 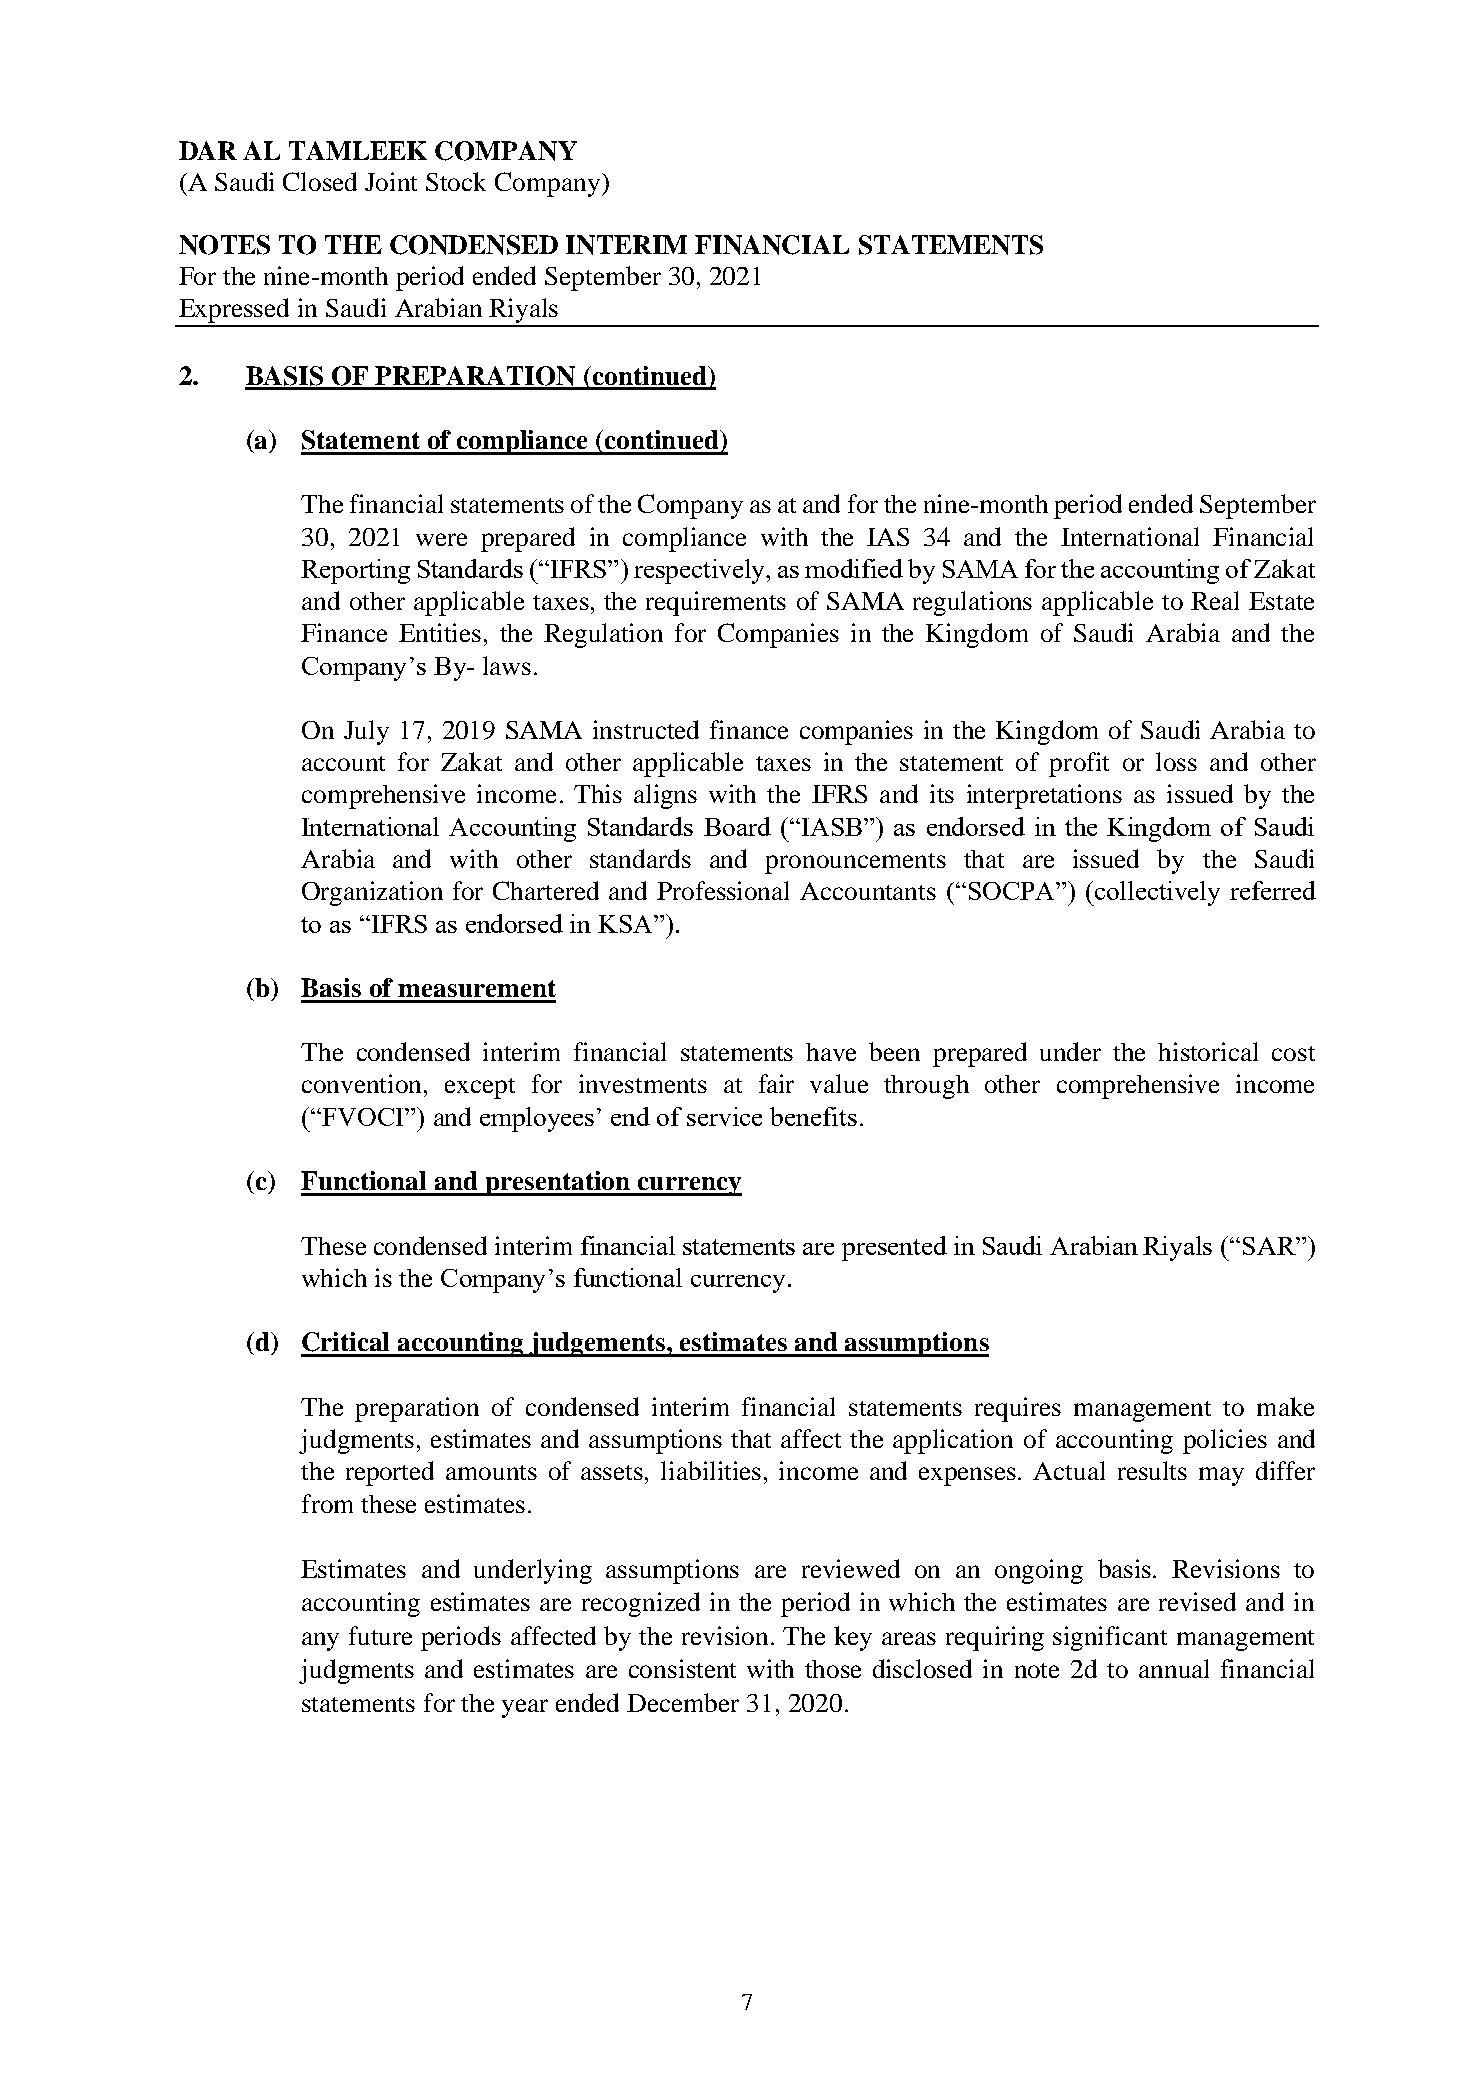 I want to click on Professional, so click(x=723, y=890).
